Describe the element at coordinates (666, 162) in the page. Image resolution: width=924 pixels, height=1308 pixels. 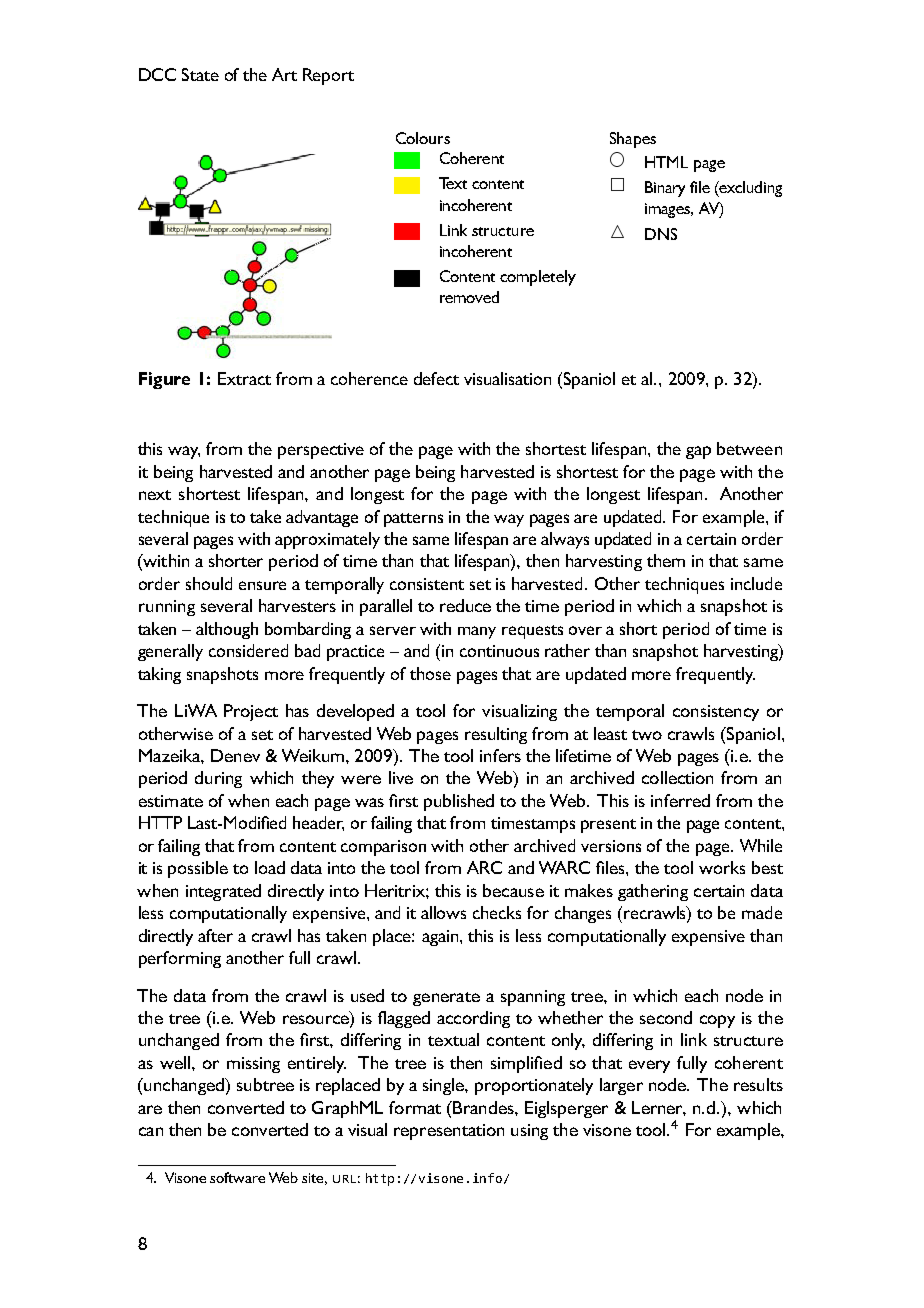
I see `HTML` at that location.
